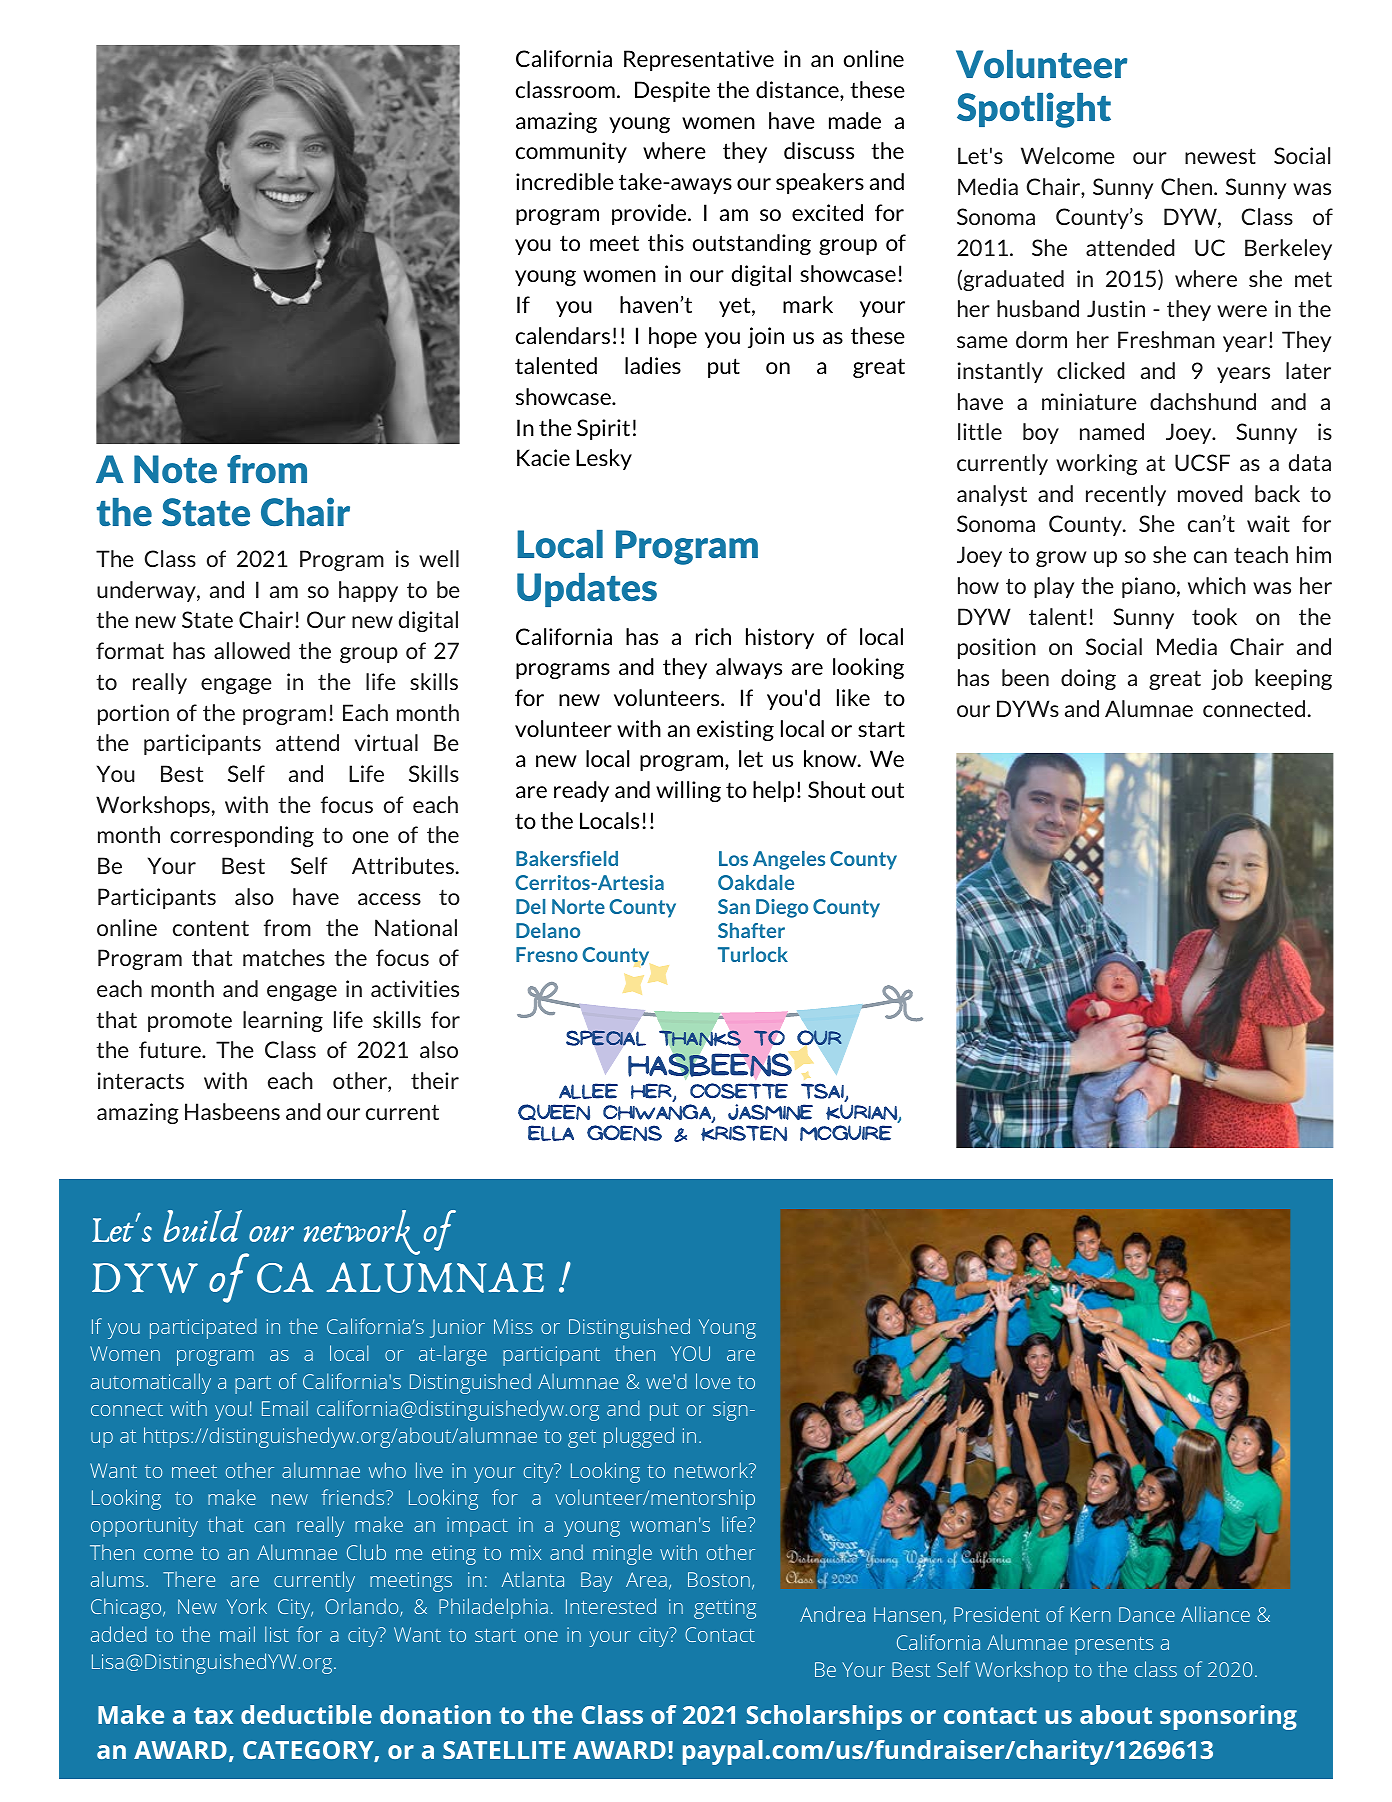 Image resolution: width=1392 pixels, height=1802 pixels. Describe the element at coordinates (603, 429) in the screenshot. I see `Spirit` at that location.
